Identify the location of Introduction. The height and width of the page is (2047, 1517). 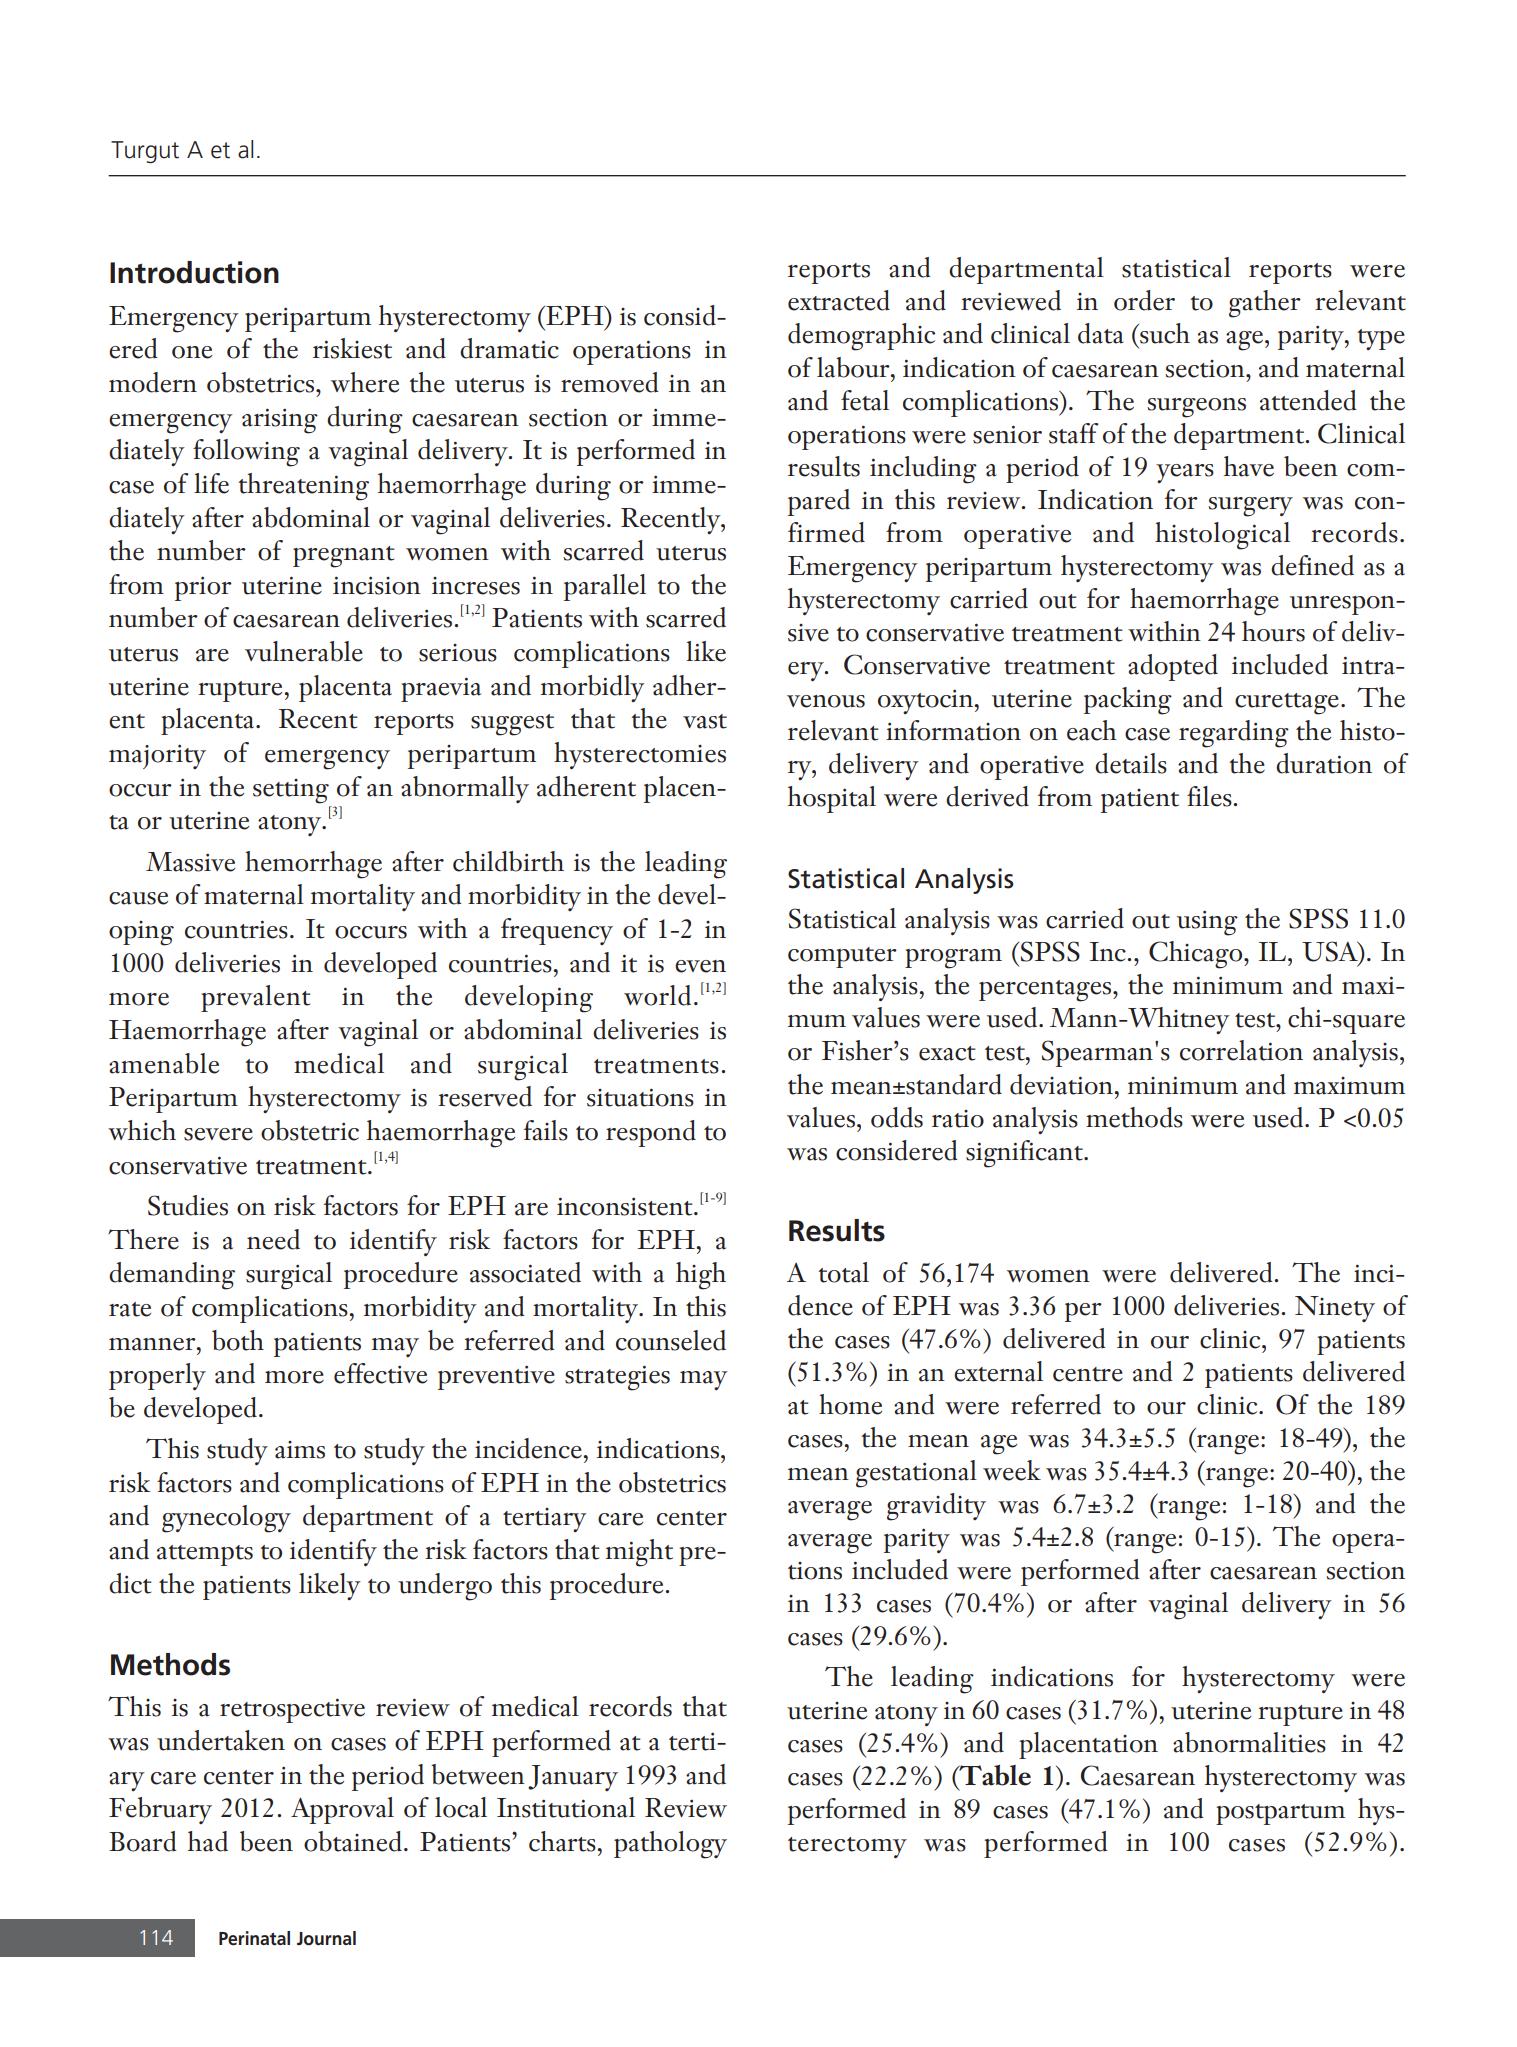
(194, 272).
